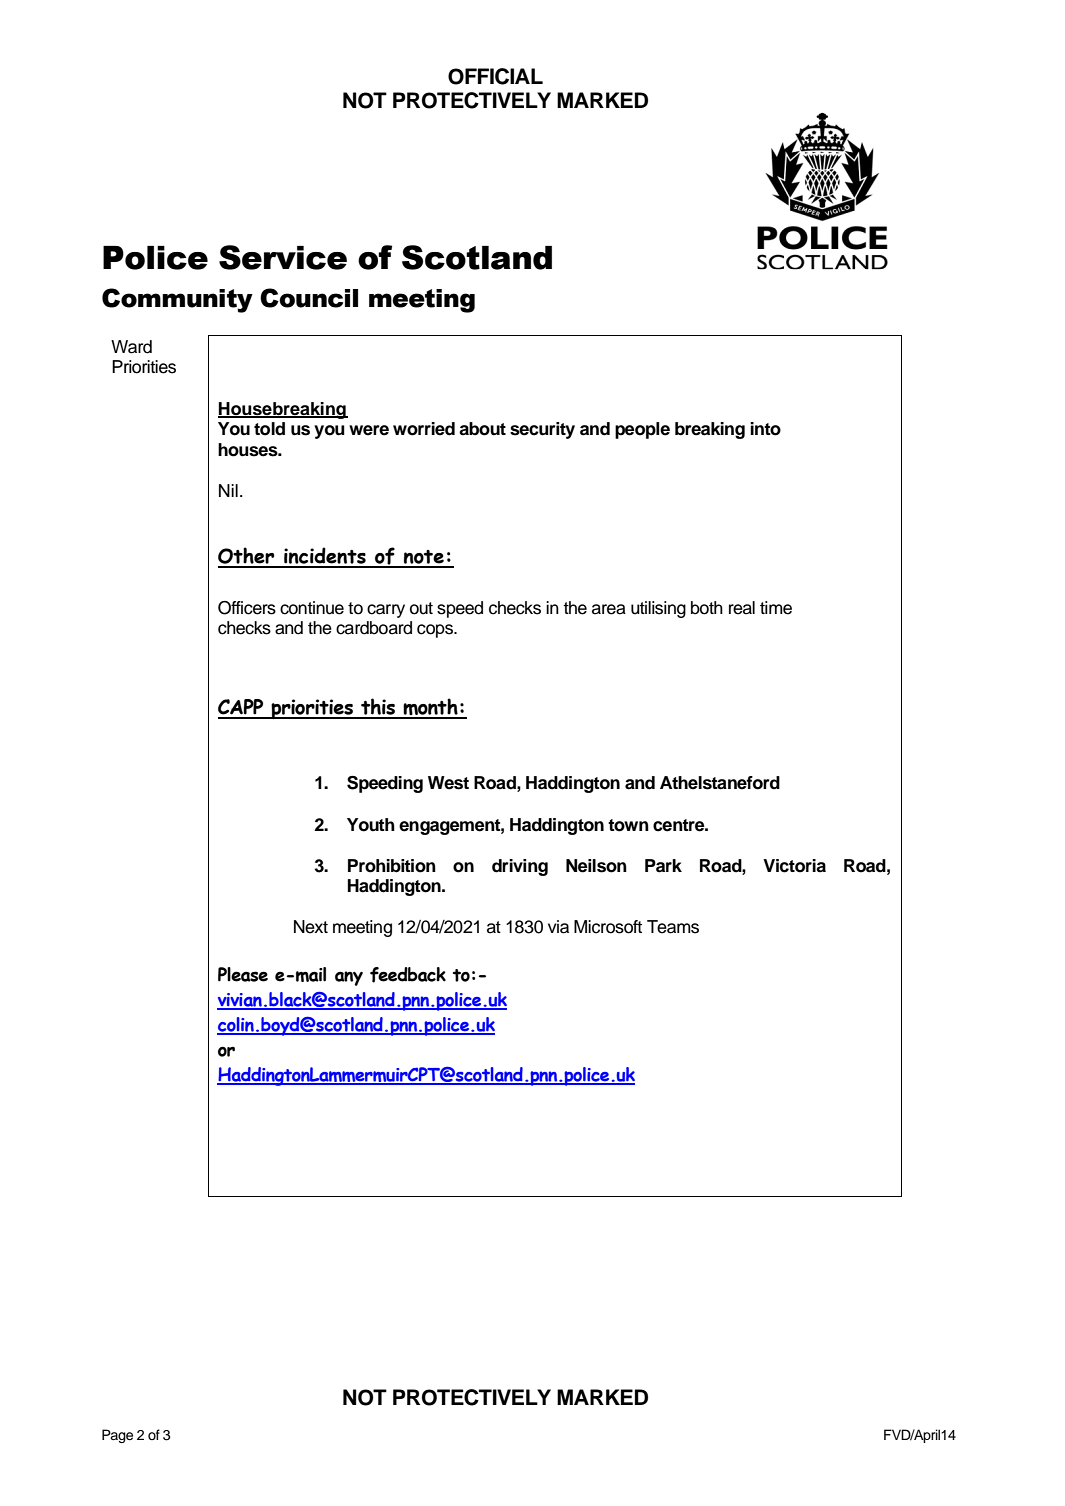  Describe the element at coordinates (117, 1436) in the image. I see `Page` at that location.
